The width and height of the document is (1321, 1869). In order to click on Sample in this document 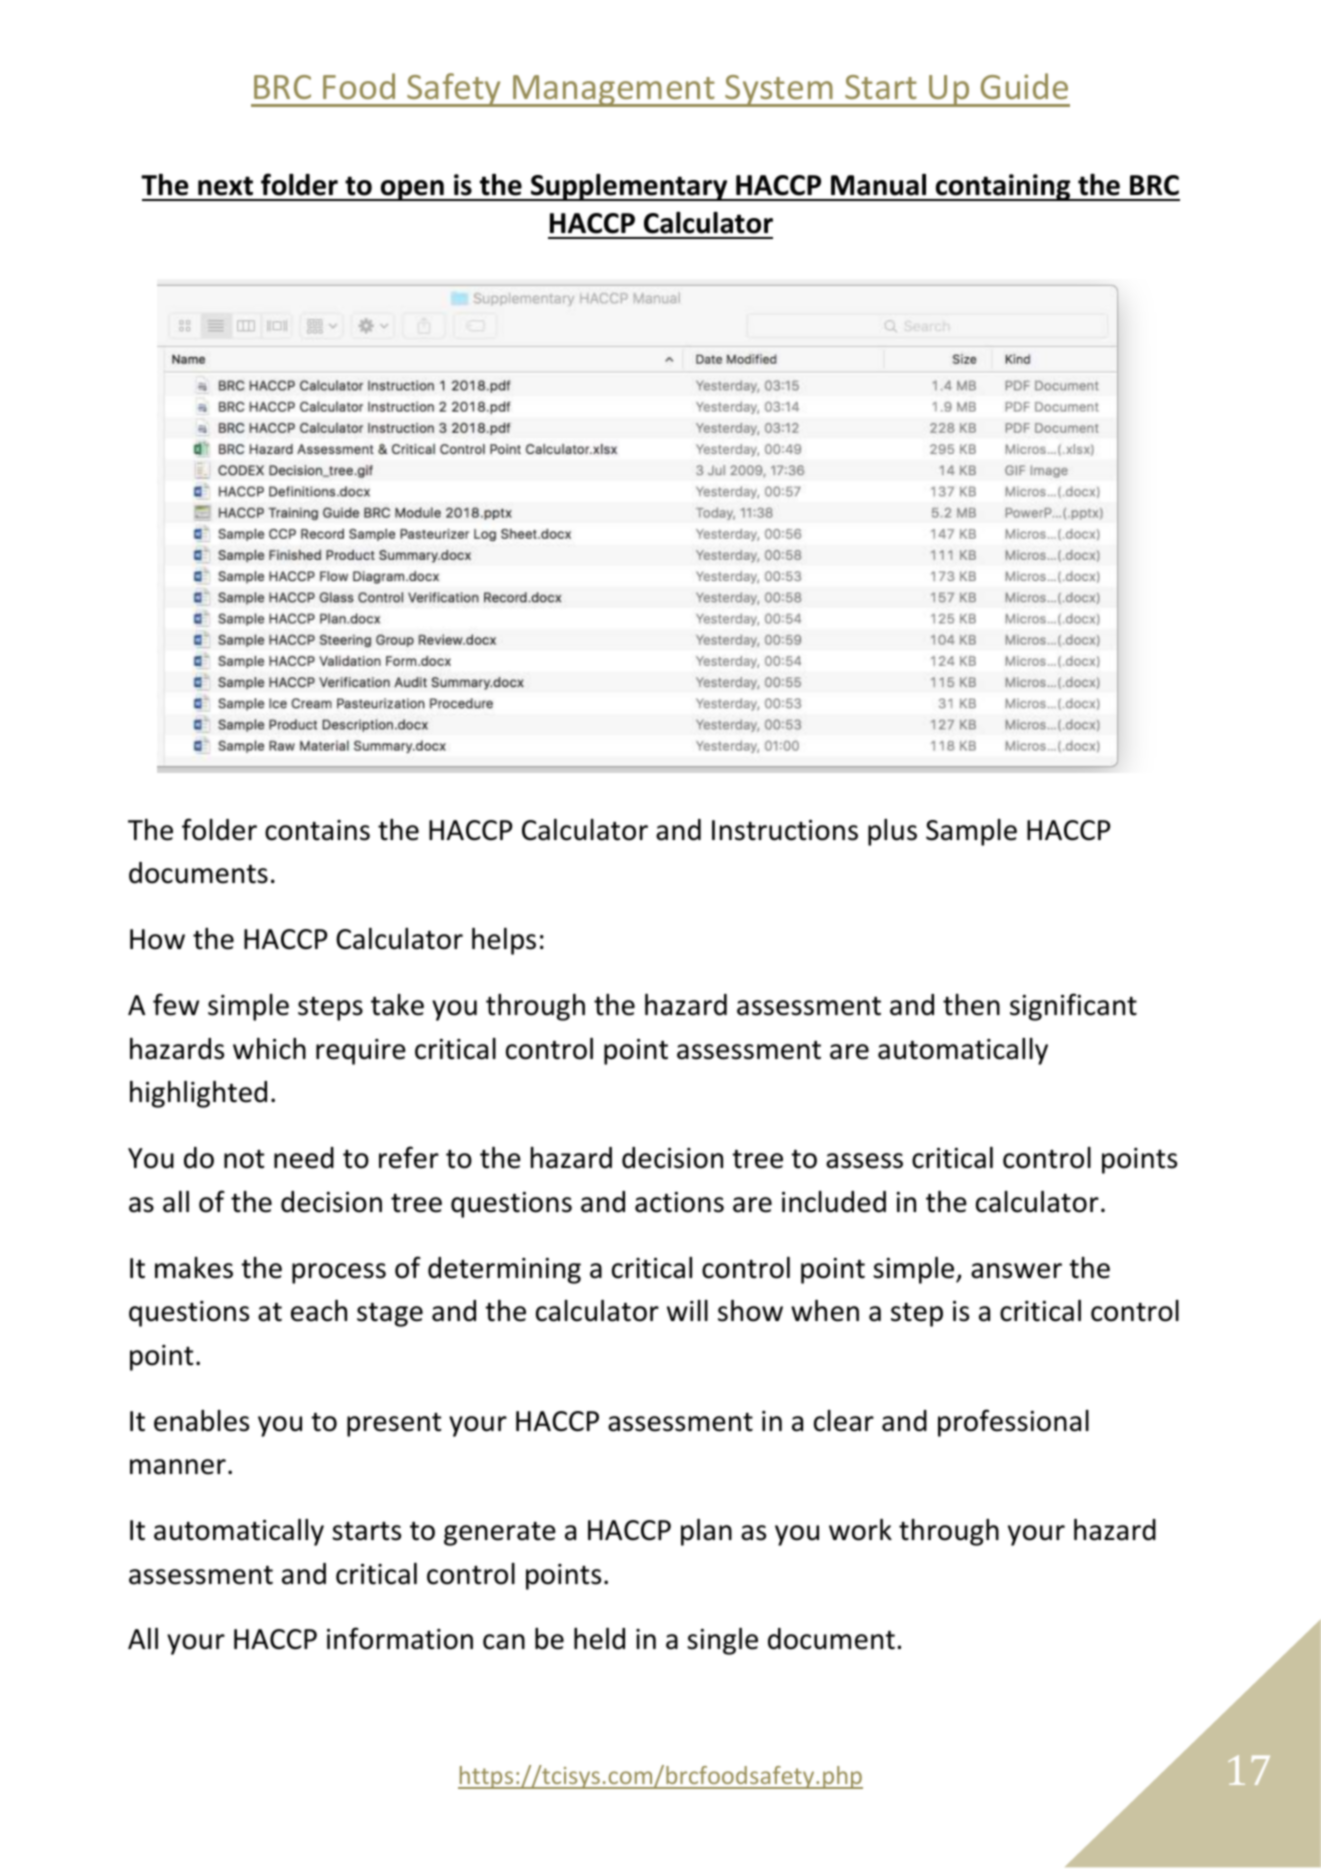, I will do `click(971, 832)`.
